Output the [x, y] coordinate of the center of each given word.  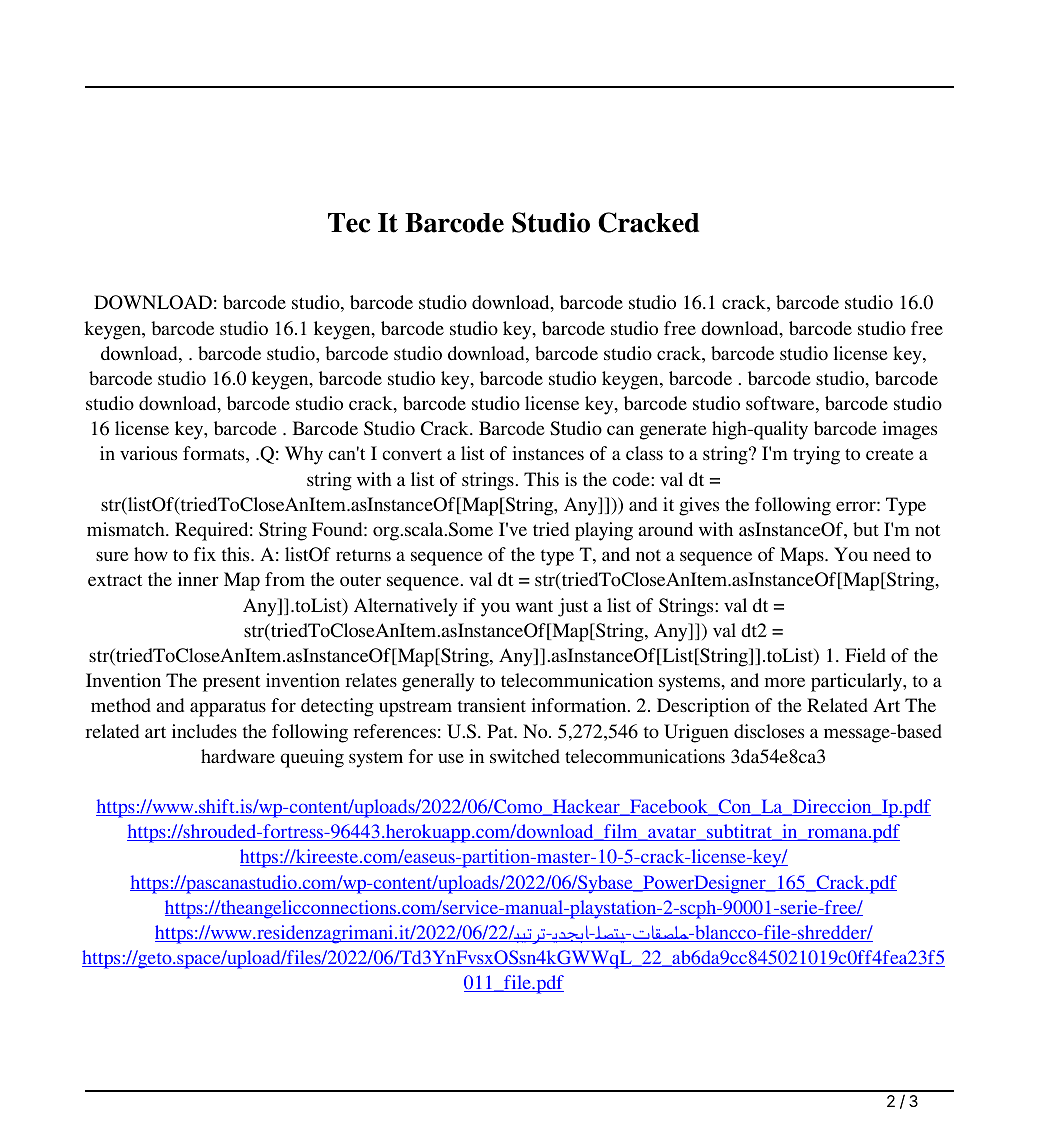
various [148, 453]
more [785, 682]
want [534, 606]
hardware [238, 756]
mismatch [127, 529]
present [231, 683]
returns [363, 555]
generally [438, 682]
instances [548, 453]
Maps [803, 556]
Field [865, 655]
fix [205, 554]
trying [816, 455]
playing [604, 531]
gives [699, 506]
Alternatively [406, 607]
